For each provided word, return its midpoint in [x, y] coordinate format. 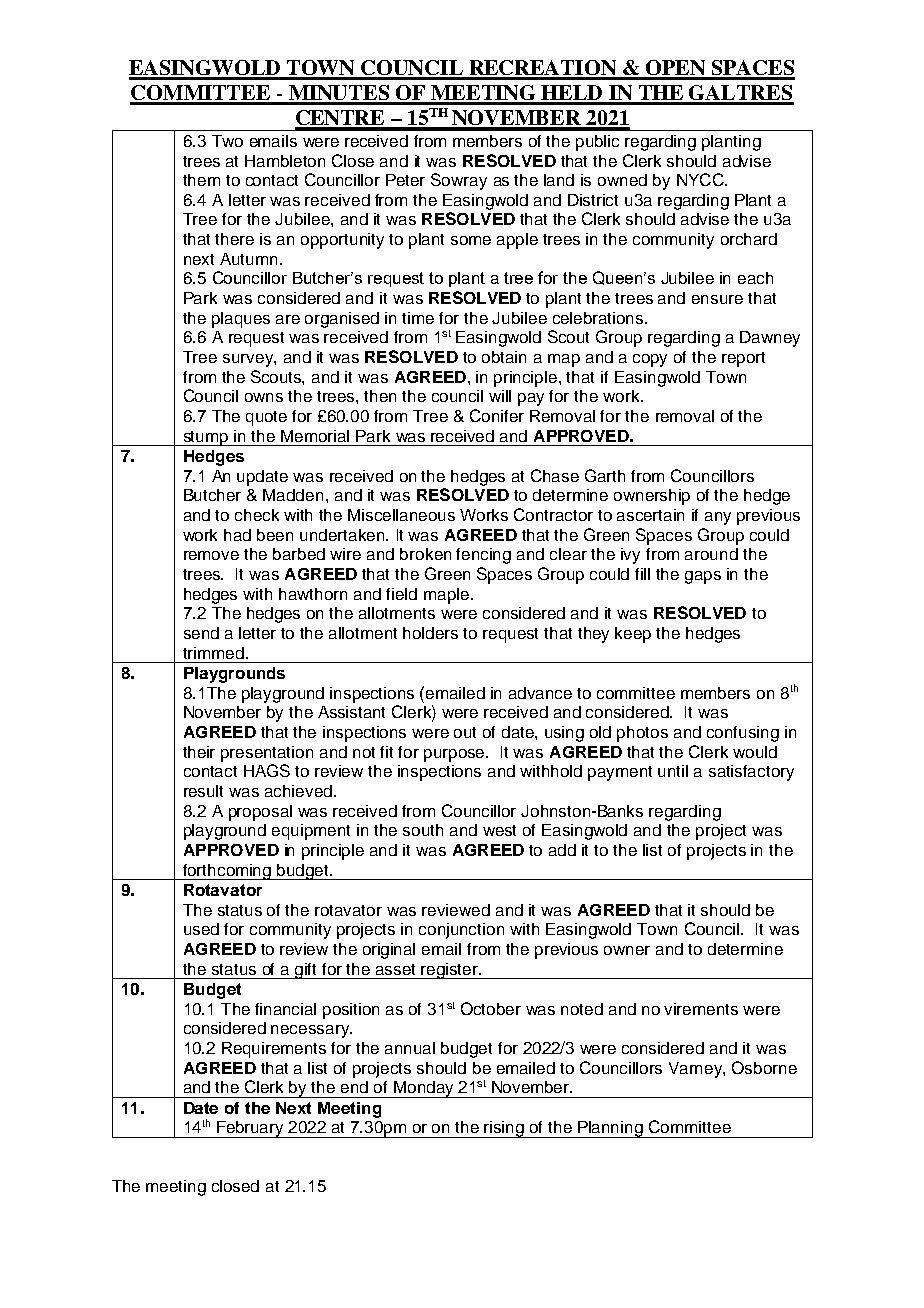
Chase [555, 475]
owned [622, 180]
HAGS [267, 770]
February [250, 1129]
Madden [293, 495]
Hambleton [285, 161]
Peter [405, 180]
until [673, 771]
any [718, 518]
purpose [455, 755]
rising [505, 1129]
